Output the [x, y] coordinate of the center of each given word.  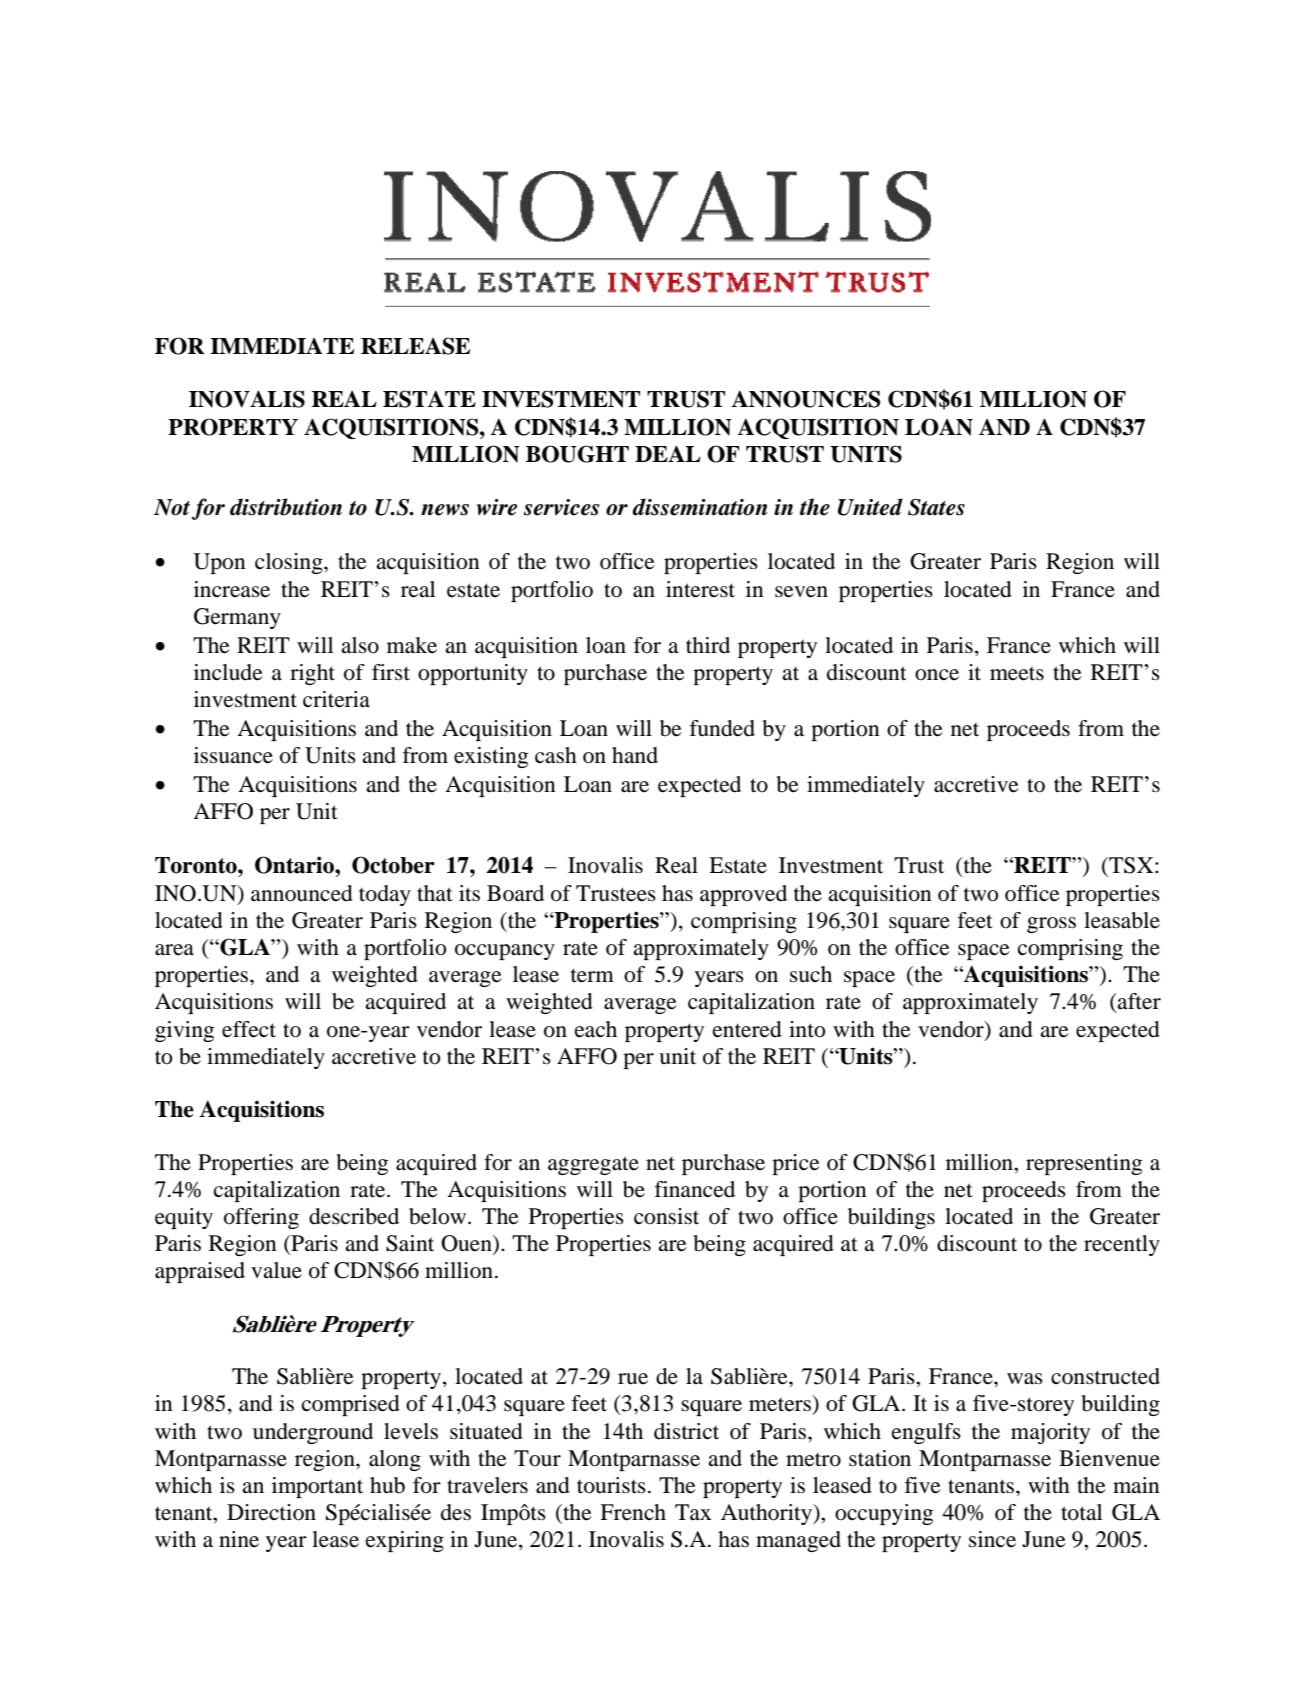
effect [249, 1029]
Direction [271, 1512]
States [936, 507]
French [633, 1512]
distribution [286, 507]
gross [1051, 925]
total [1081, 1512]
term [592, 975]
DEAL [668, 453]
